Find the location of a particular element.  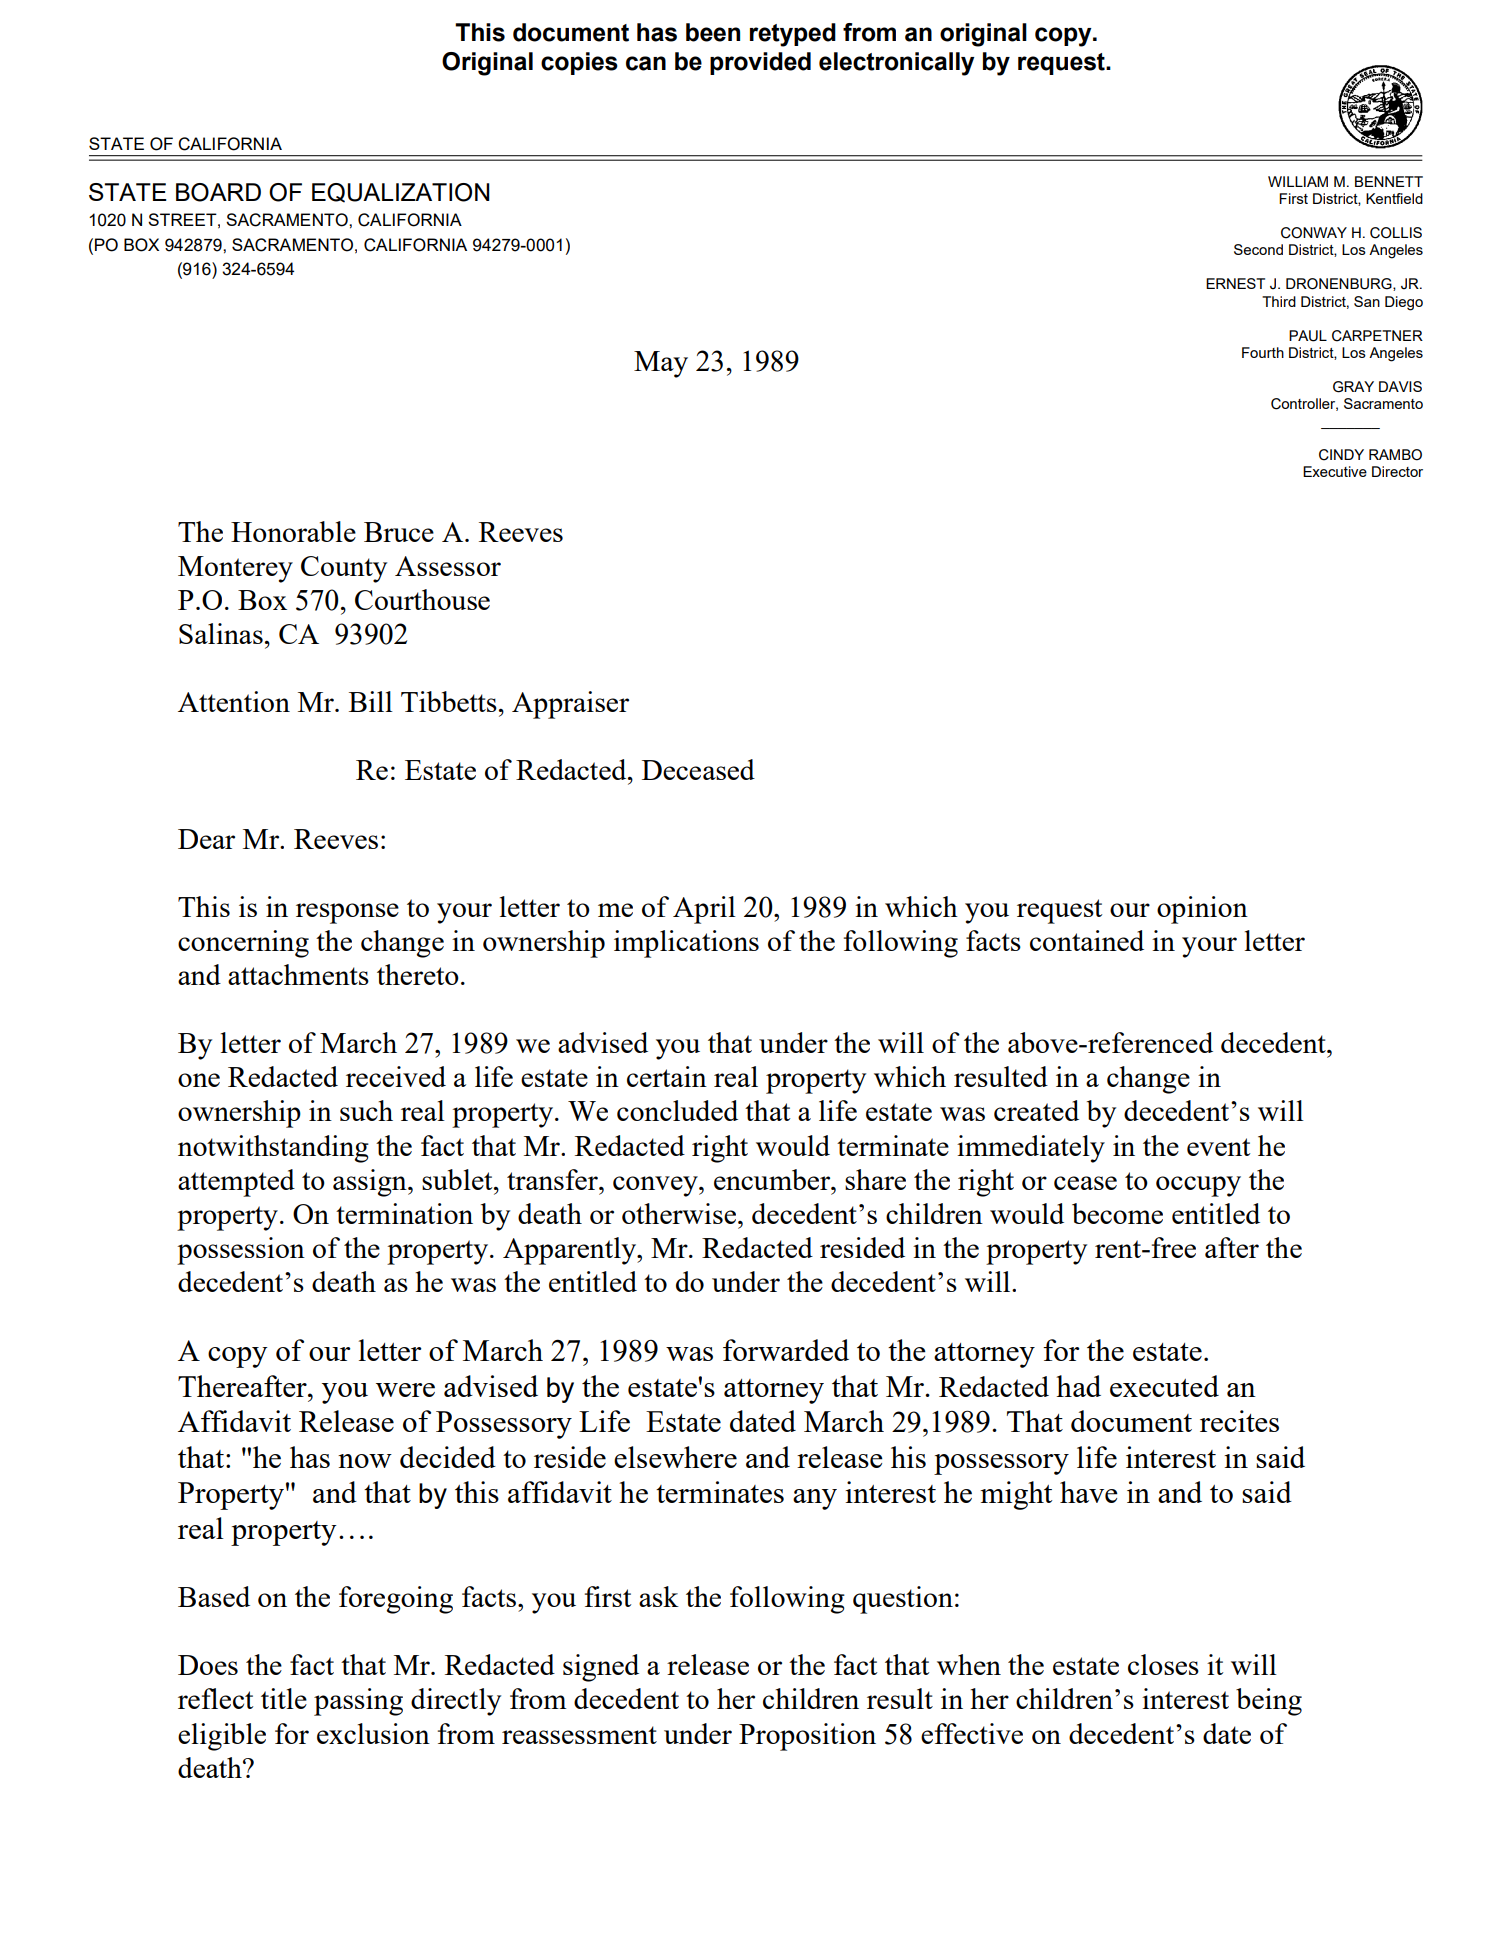

being is located at coordinates (1269, 1702).
